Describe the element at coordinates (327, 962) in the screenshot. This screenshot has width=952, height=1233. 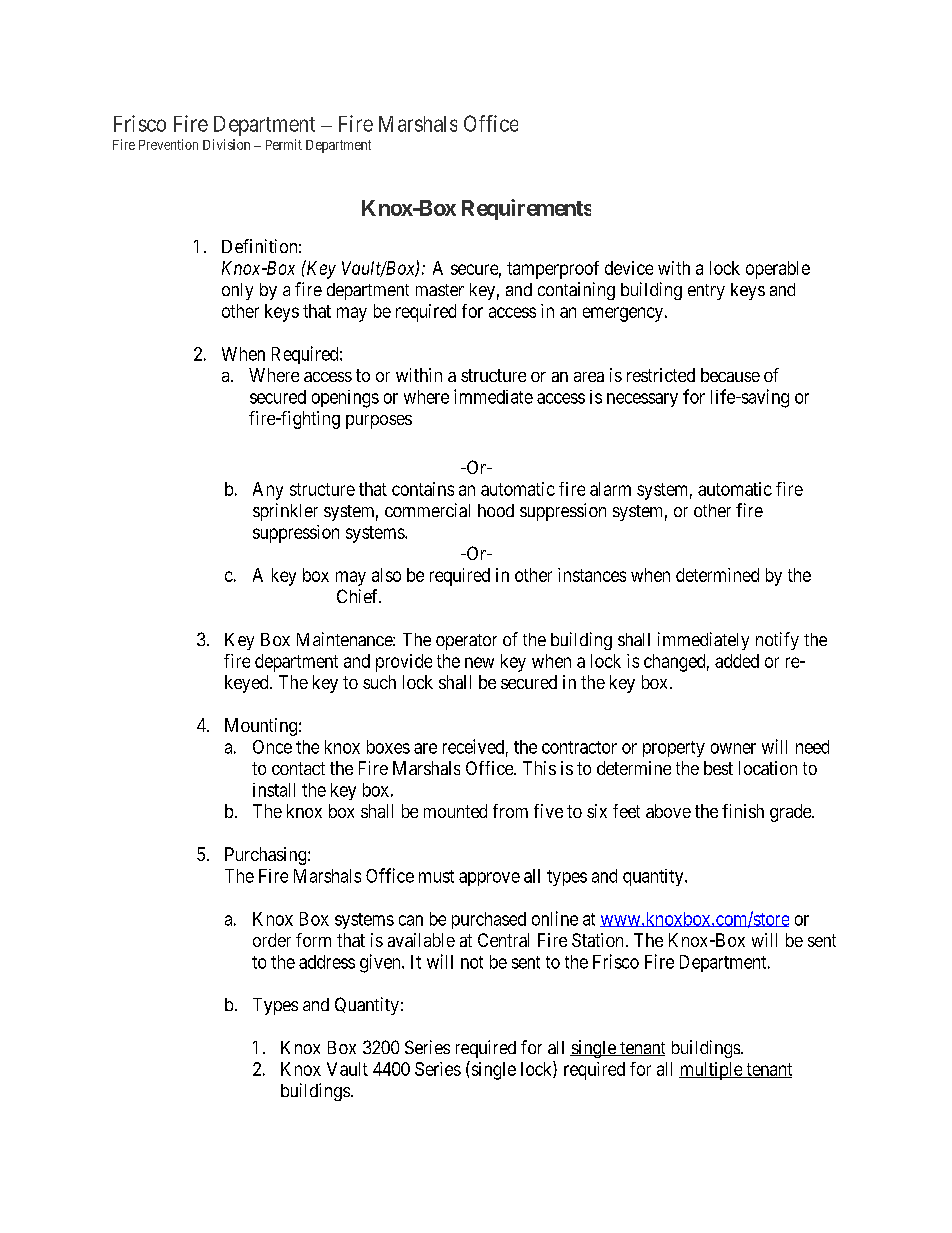
I see `address` at that location.
